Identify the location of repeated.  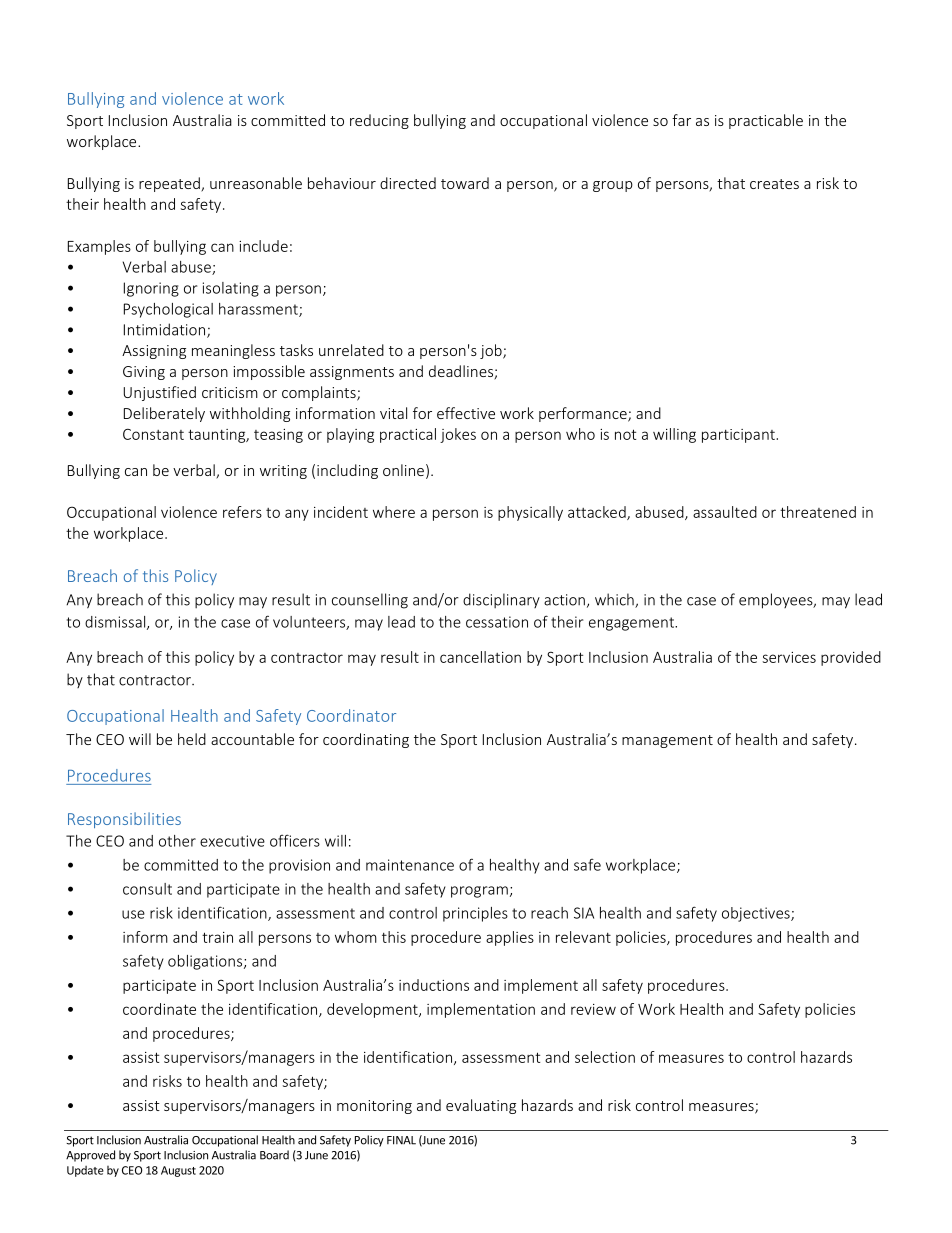
(170, 184).
